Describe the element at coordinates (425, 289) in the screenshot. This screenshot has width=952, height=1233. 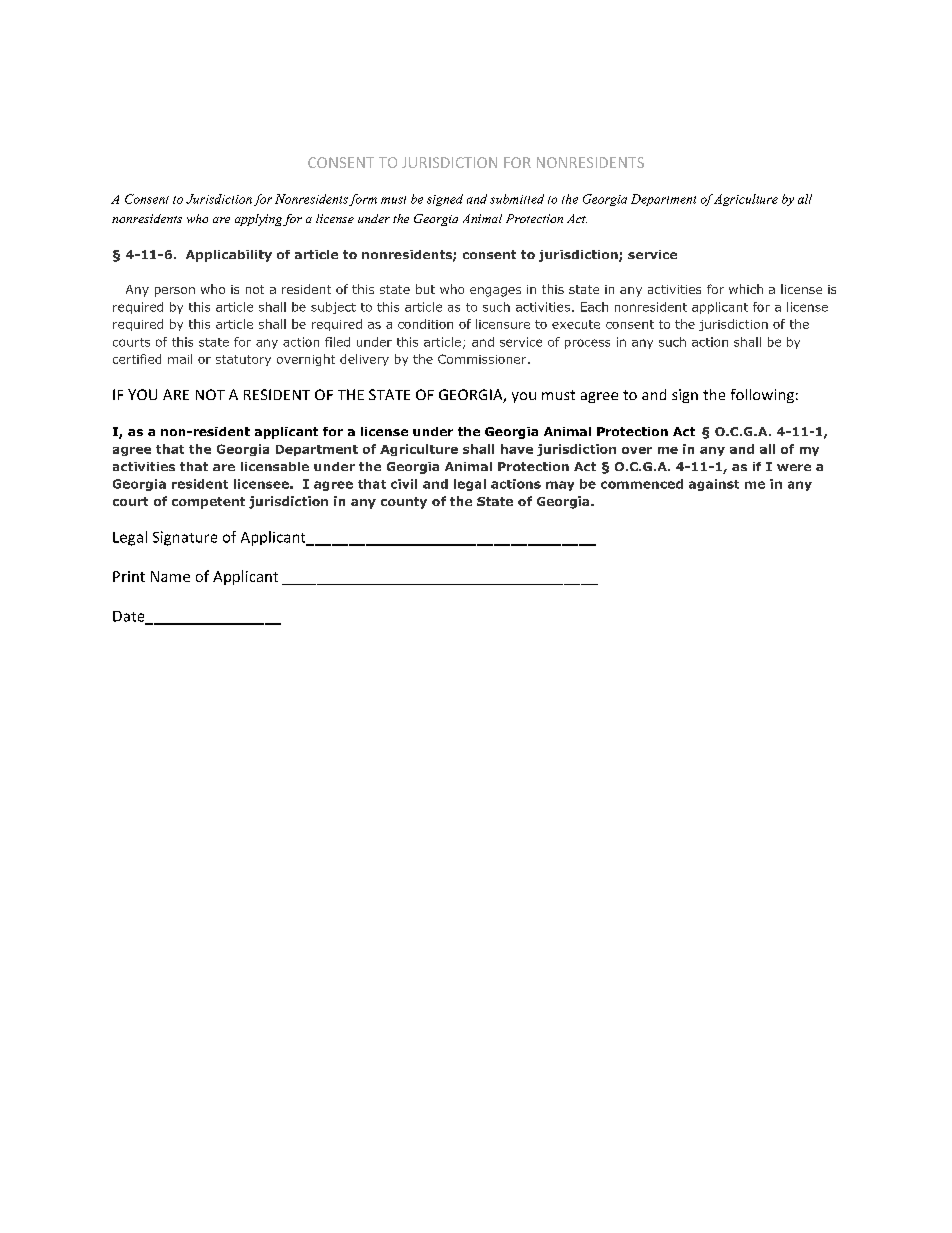
I see `but` at that location.
